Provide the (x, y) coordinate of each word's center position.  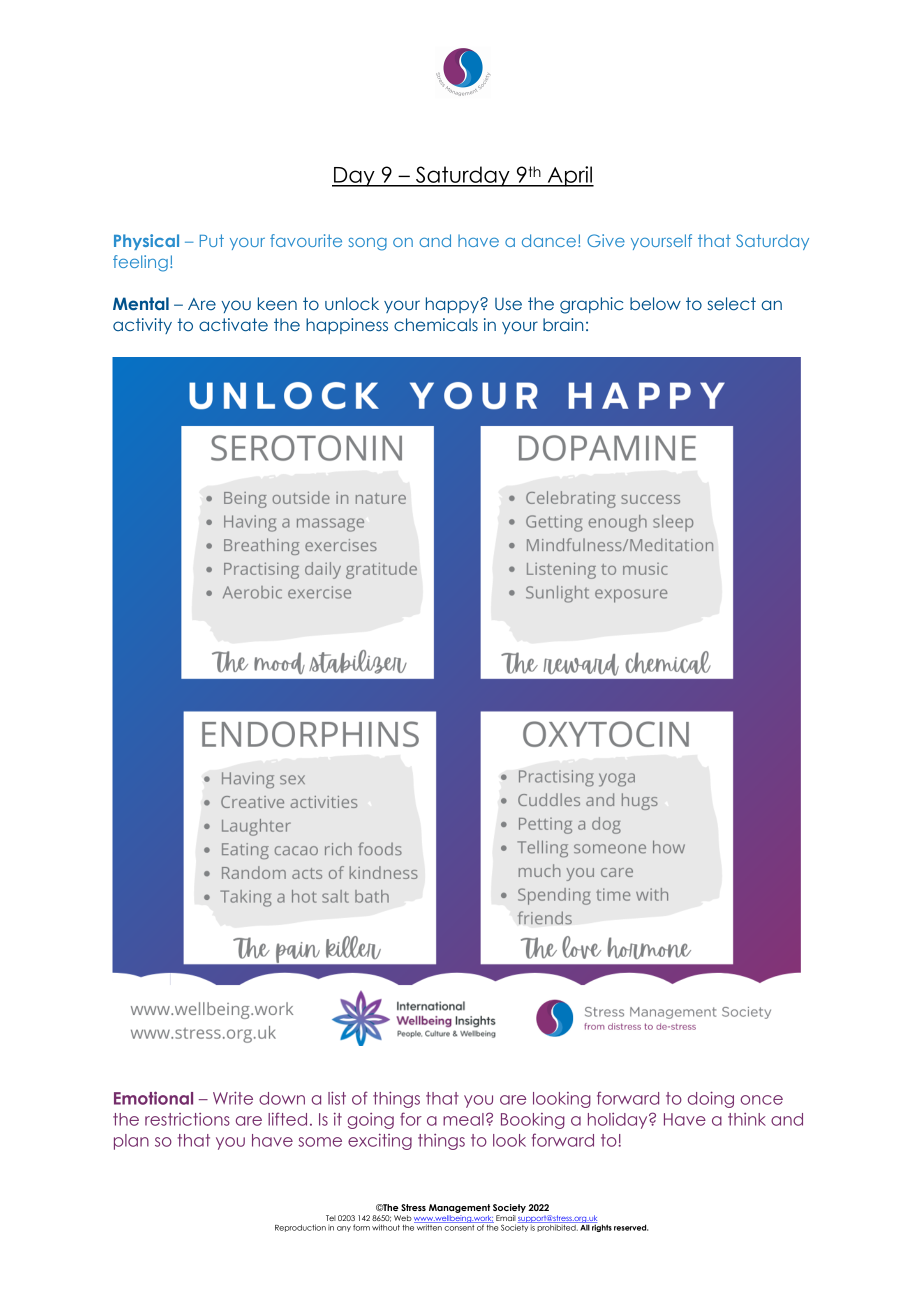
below (655, 304)
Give (606, 240)
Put (212, 240)
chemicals (436, 325)
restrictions (187, 1119)
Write (233, 1098)
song (368, 244)
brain (563, 324)
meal (463, 1119)
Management (459, 1210)
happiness (347, 326)
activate (233, 324)
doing (711, 1099)
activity (142, 326)
